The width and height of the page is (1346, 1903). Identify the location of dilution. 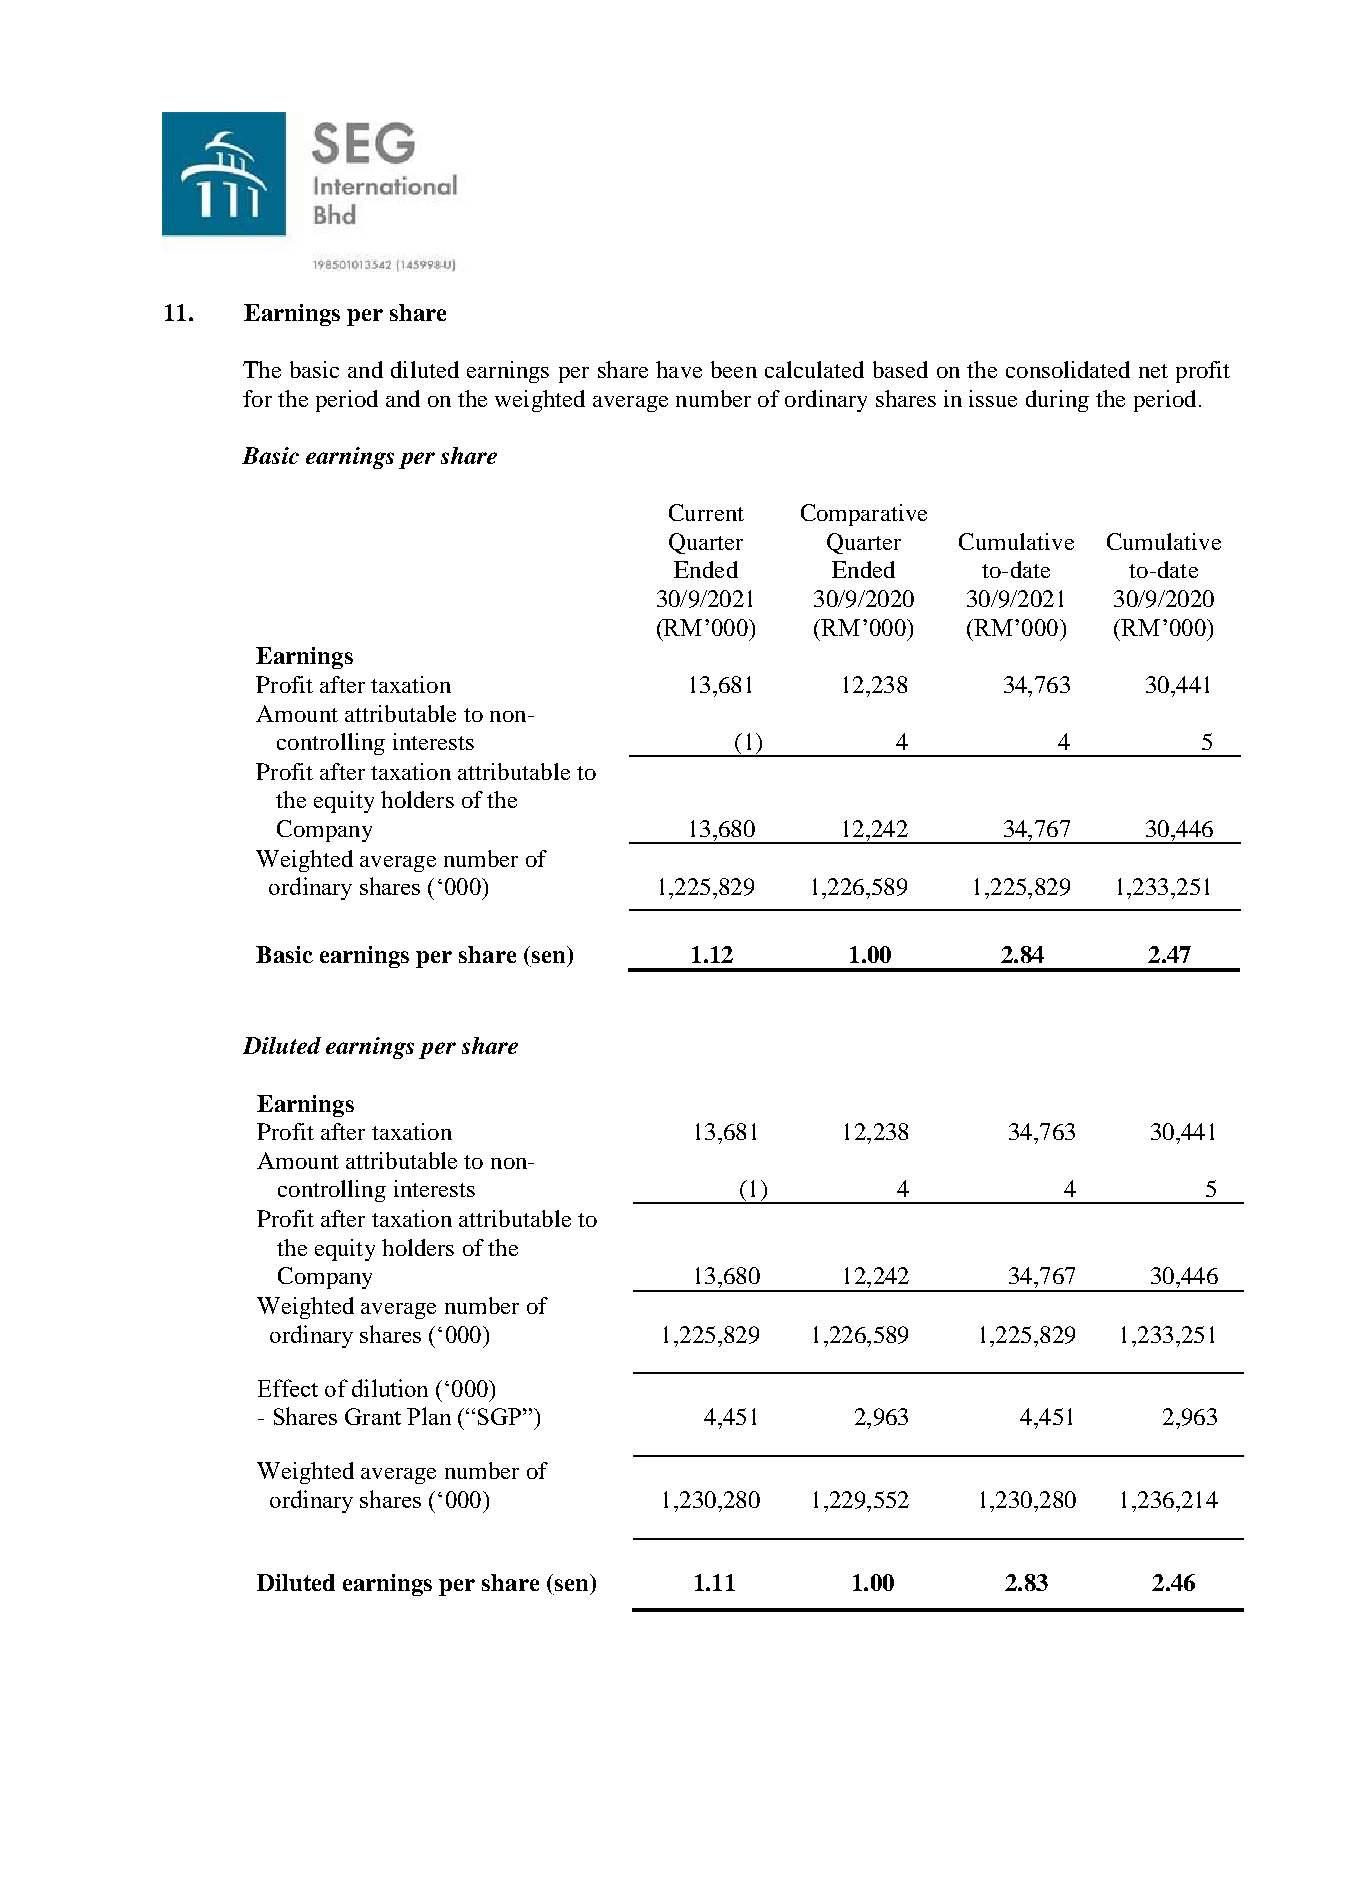
(390, 1388).
